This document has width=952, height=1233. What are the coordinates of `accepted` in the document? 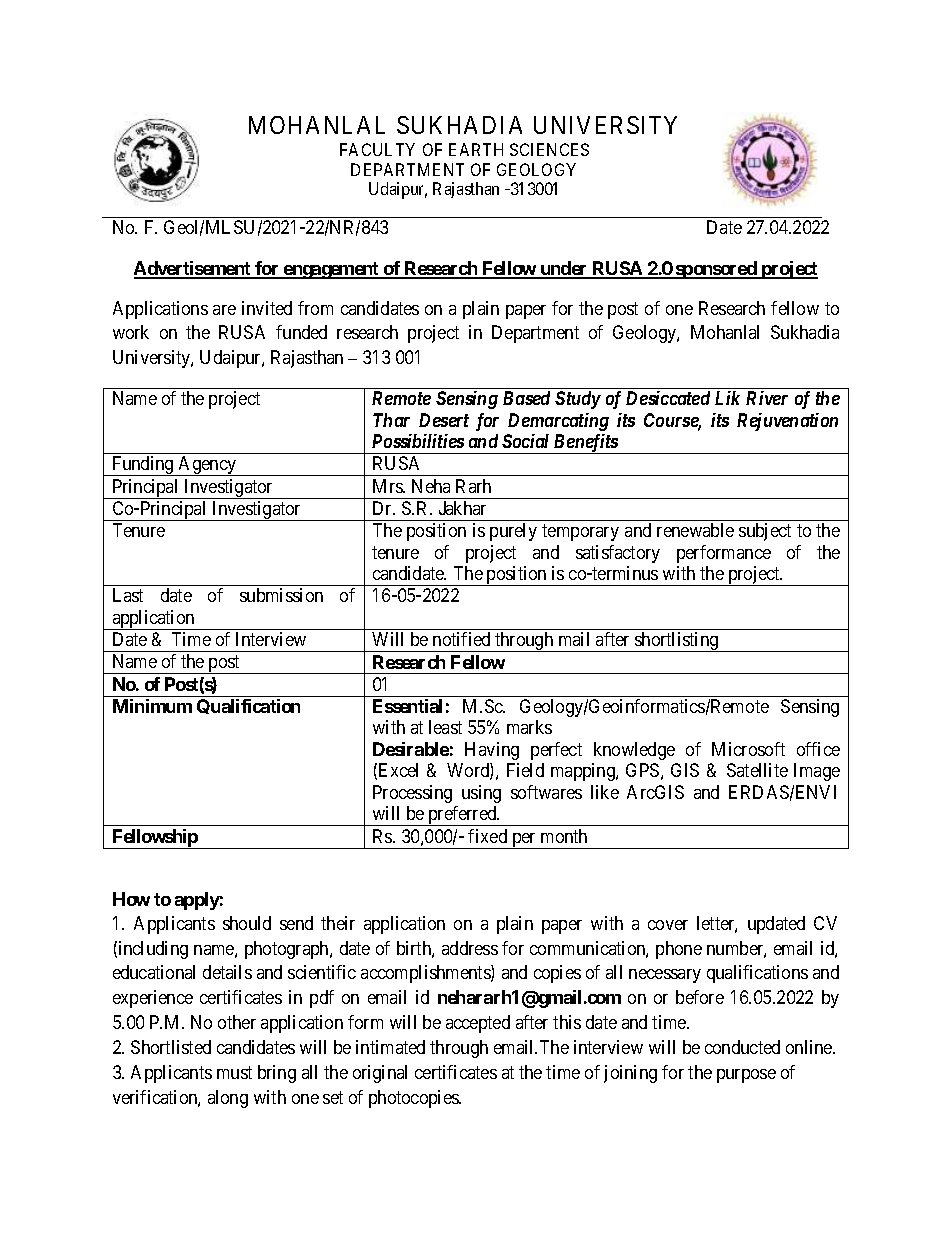 It's located at (478, 1024).
